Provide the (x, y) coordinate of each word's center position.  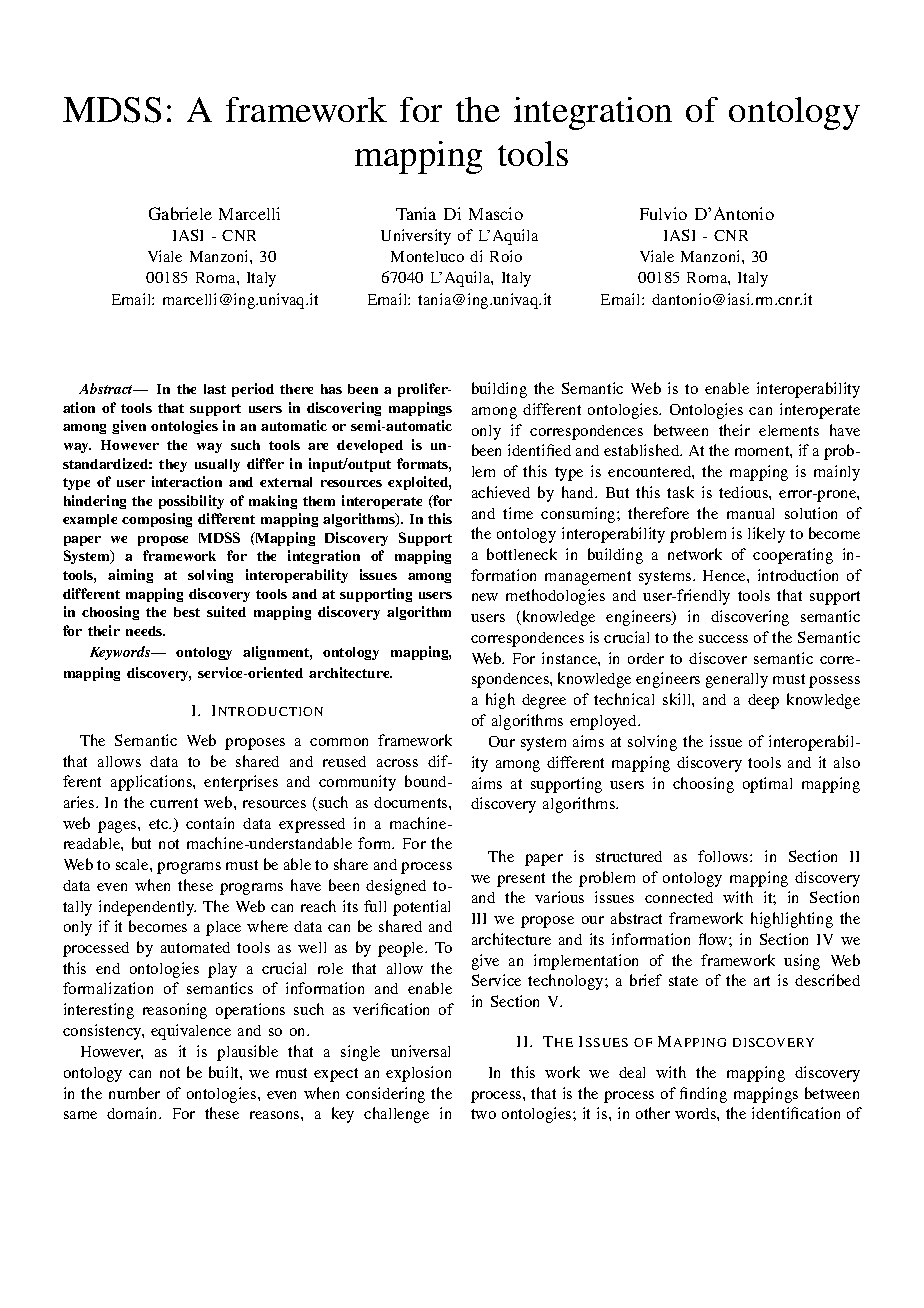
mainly (837, 473)
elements (789, 430)
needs (145, 631)
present (521, 880)
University (416, 237)
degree (544, 701)
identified (539, 450)
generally (737, 680)
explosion (418, 1074)
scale (133, 864)
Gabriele (180, 213)
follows (724, 856)
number (134, 1093)
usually (217, 465)
